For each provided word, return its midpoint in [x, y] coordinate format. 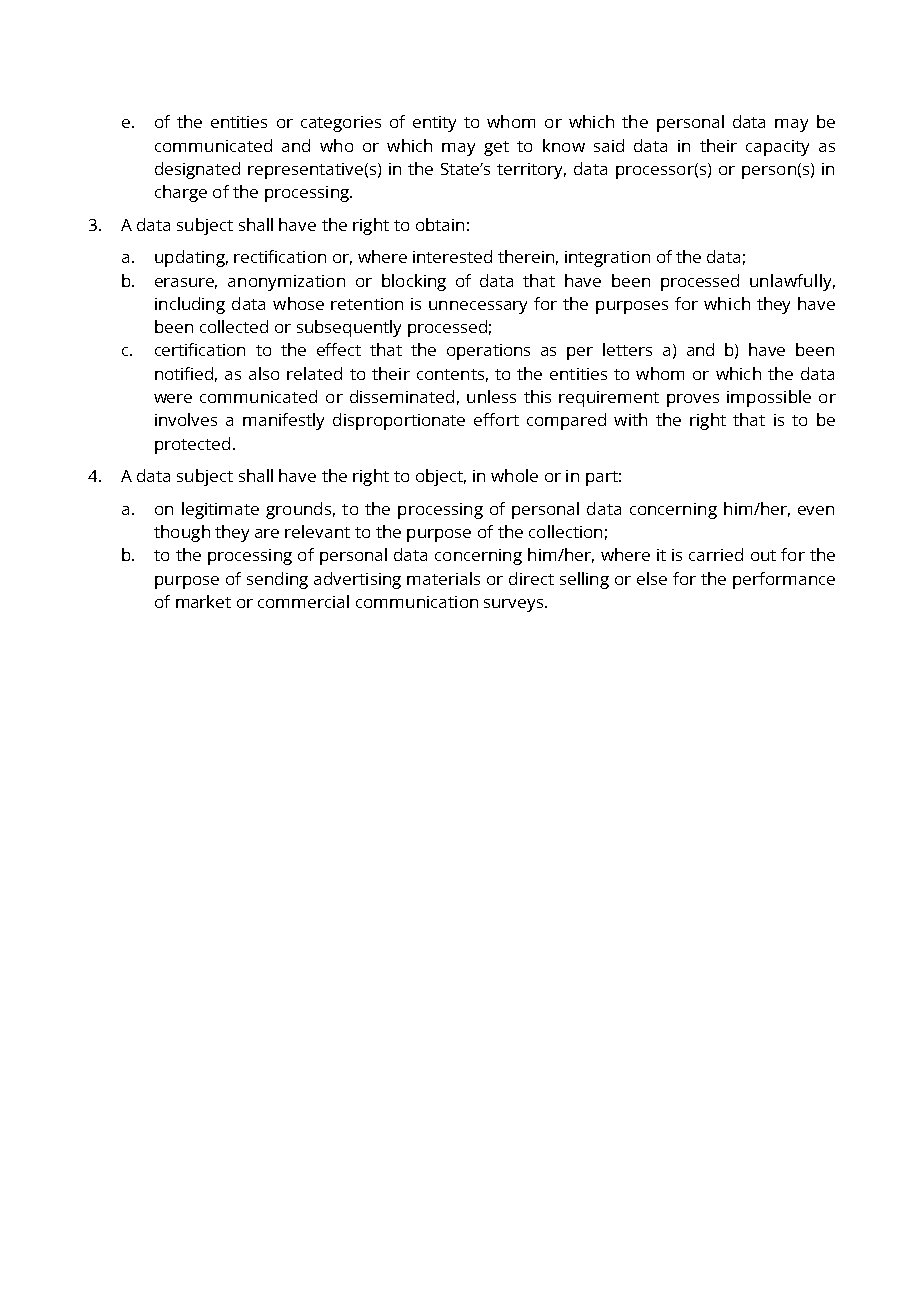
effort [496, 419]
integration [607, 259]
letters [627, 349]
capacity [777, 148]
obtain [440, 224]
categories [341, 124]
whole [514, 475]
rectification [280, 256]
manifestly [283, 421]
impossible [769, 398]
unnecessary [478, 307]
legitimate [220, 510]
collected [234, 326]
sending [277, 580]
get [496, 148]
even [816, 510]
